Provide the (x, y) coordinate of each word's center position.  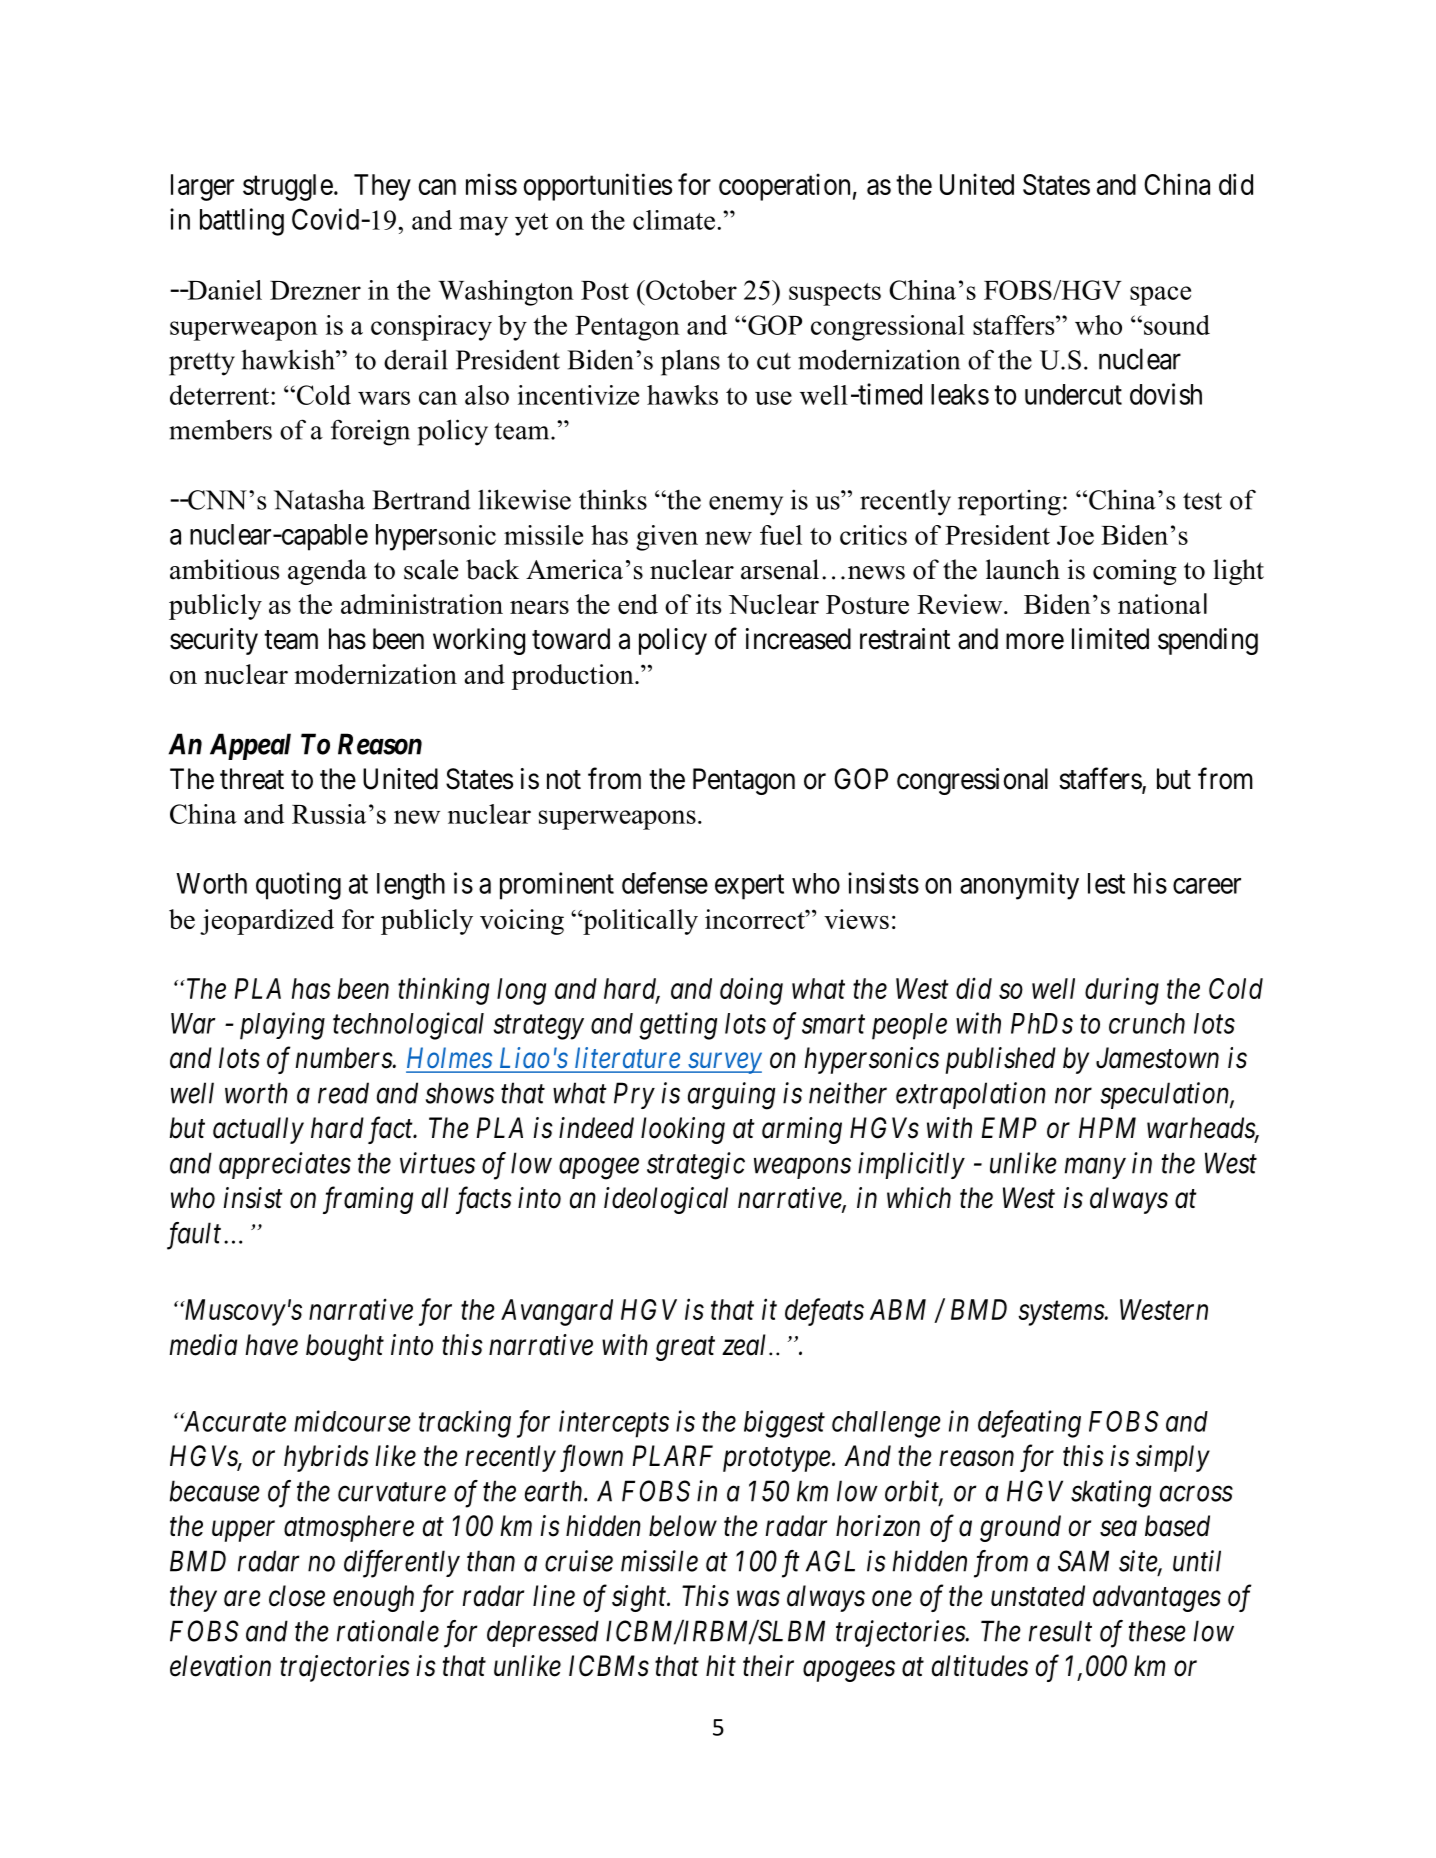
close (297, 1596)
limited (1110, 639)
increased (798, 639)
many (1095, 1168)
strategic (696, 1166)
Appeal (250, 746)
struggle (288, 187)
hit (721, 1665)
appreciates (285, 1165)
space (1160, 296)
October (690, 290)
